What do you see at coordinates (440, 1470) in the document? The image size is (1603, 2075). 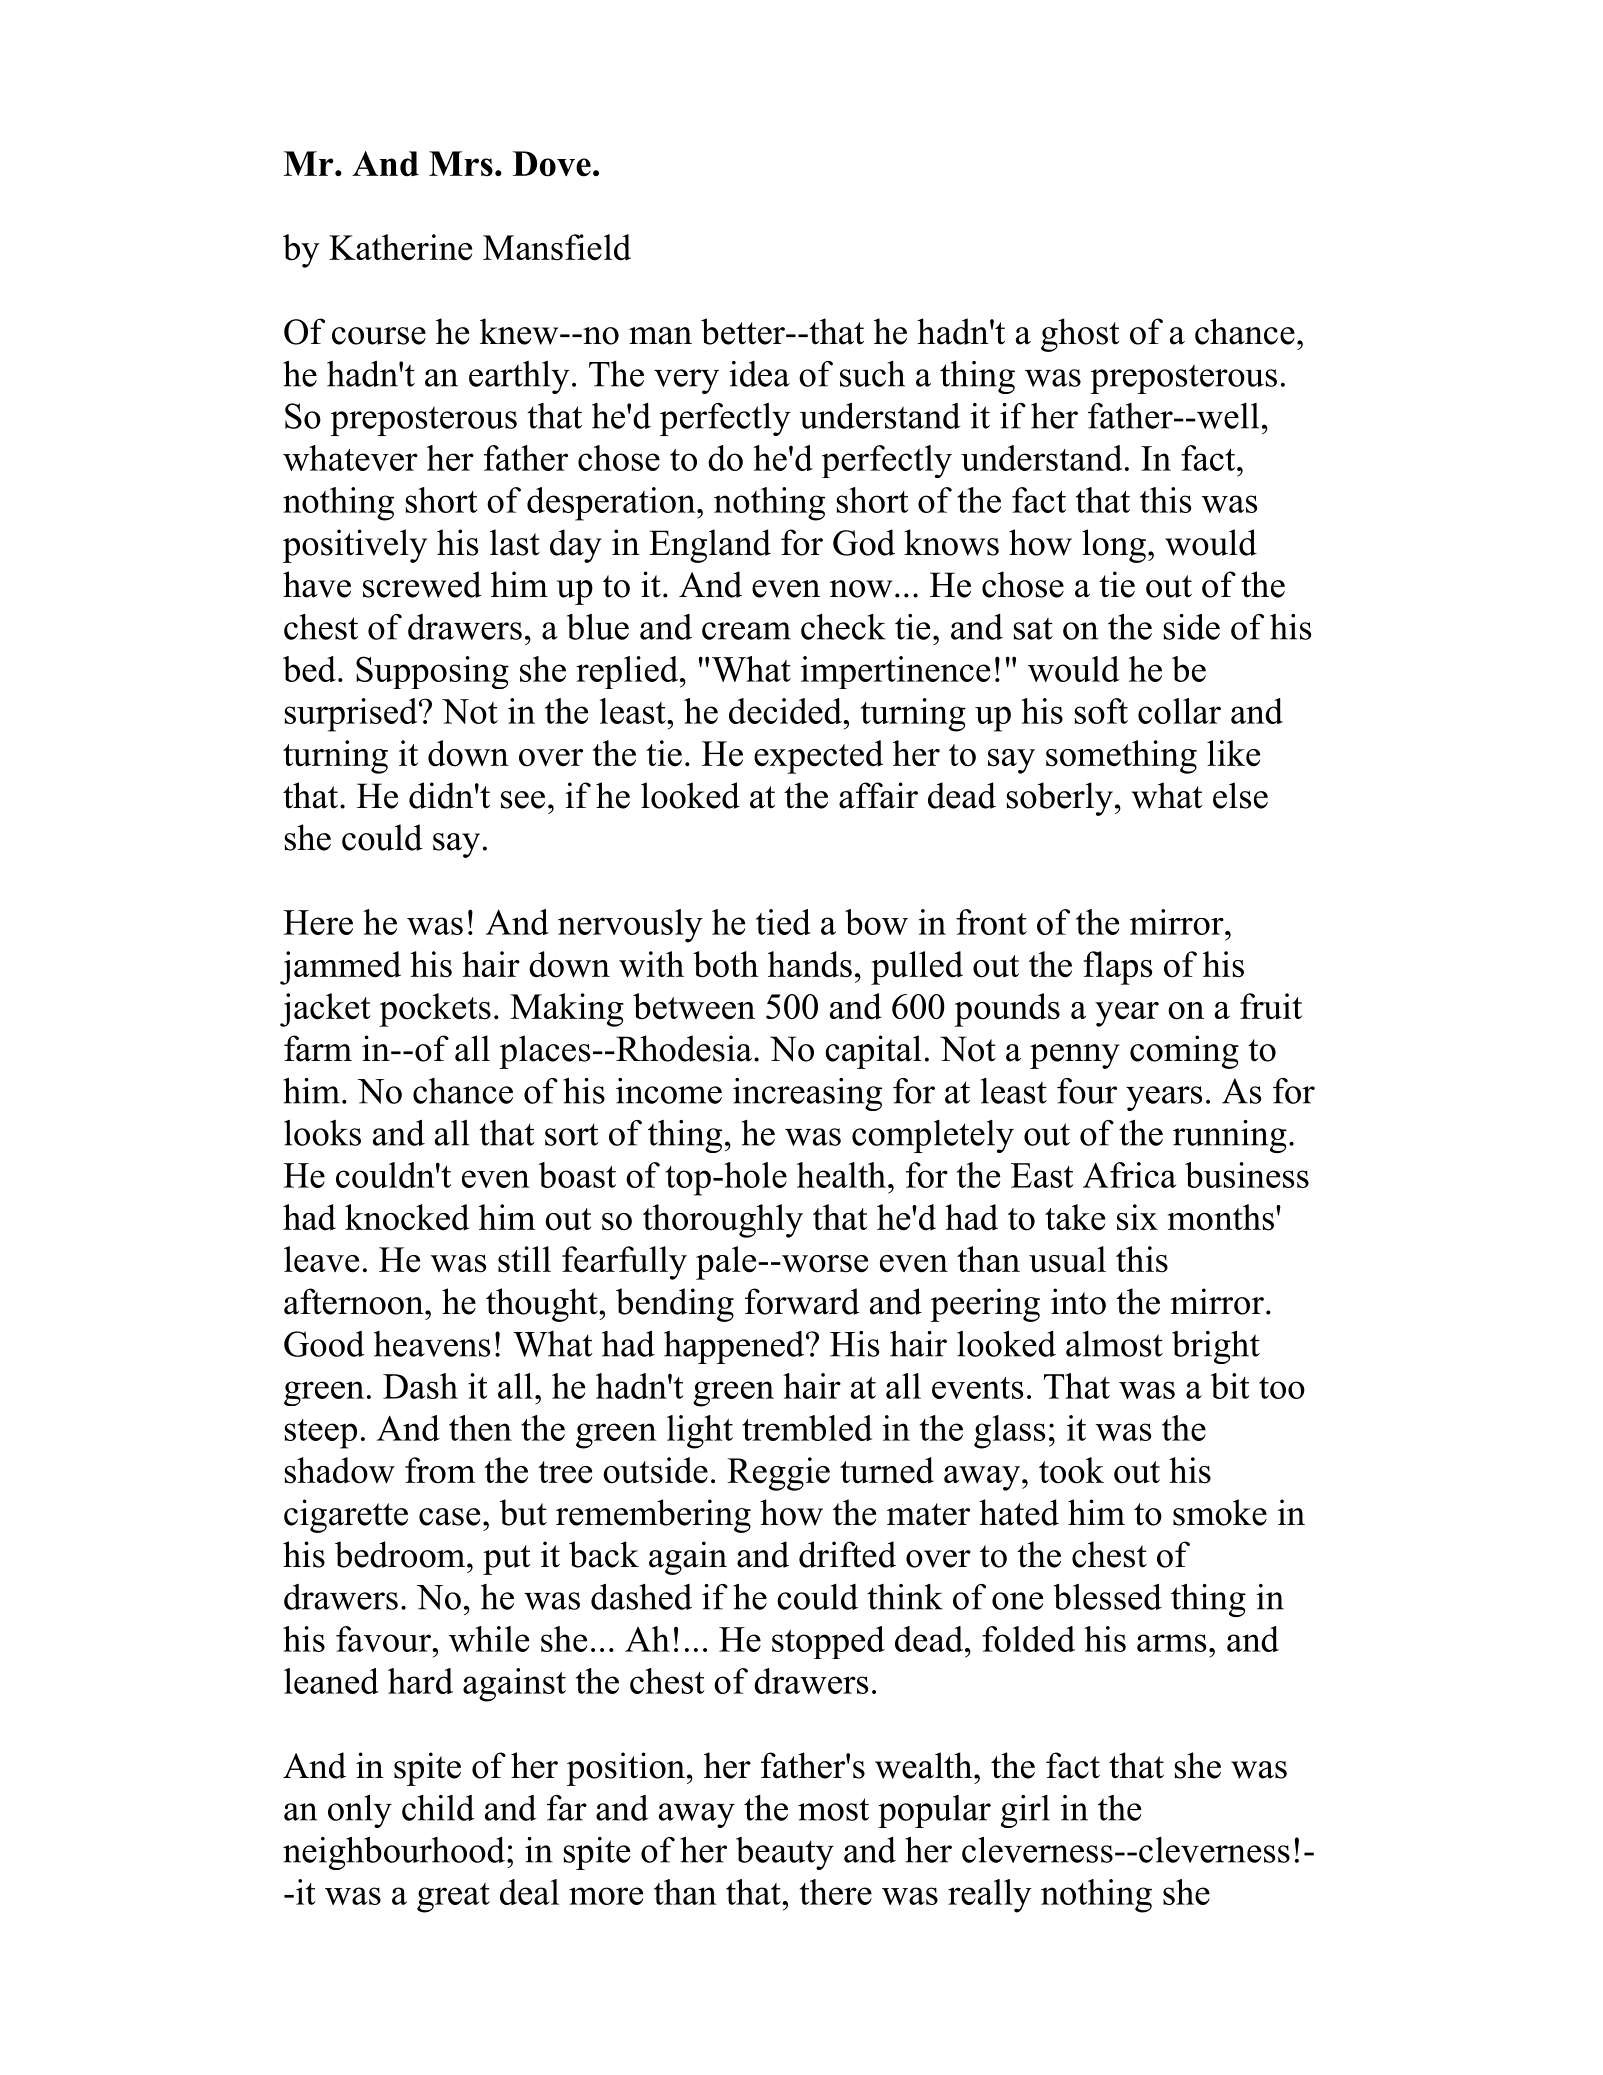 I see `from` at bounding box center [440, 1470].
